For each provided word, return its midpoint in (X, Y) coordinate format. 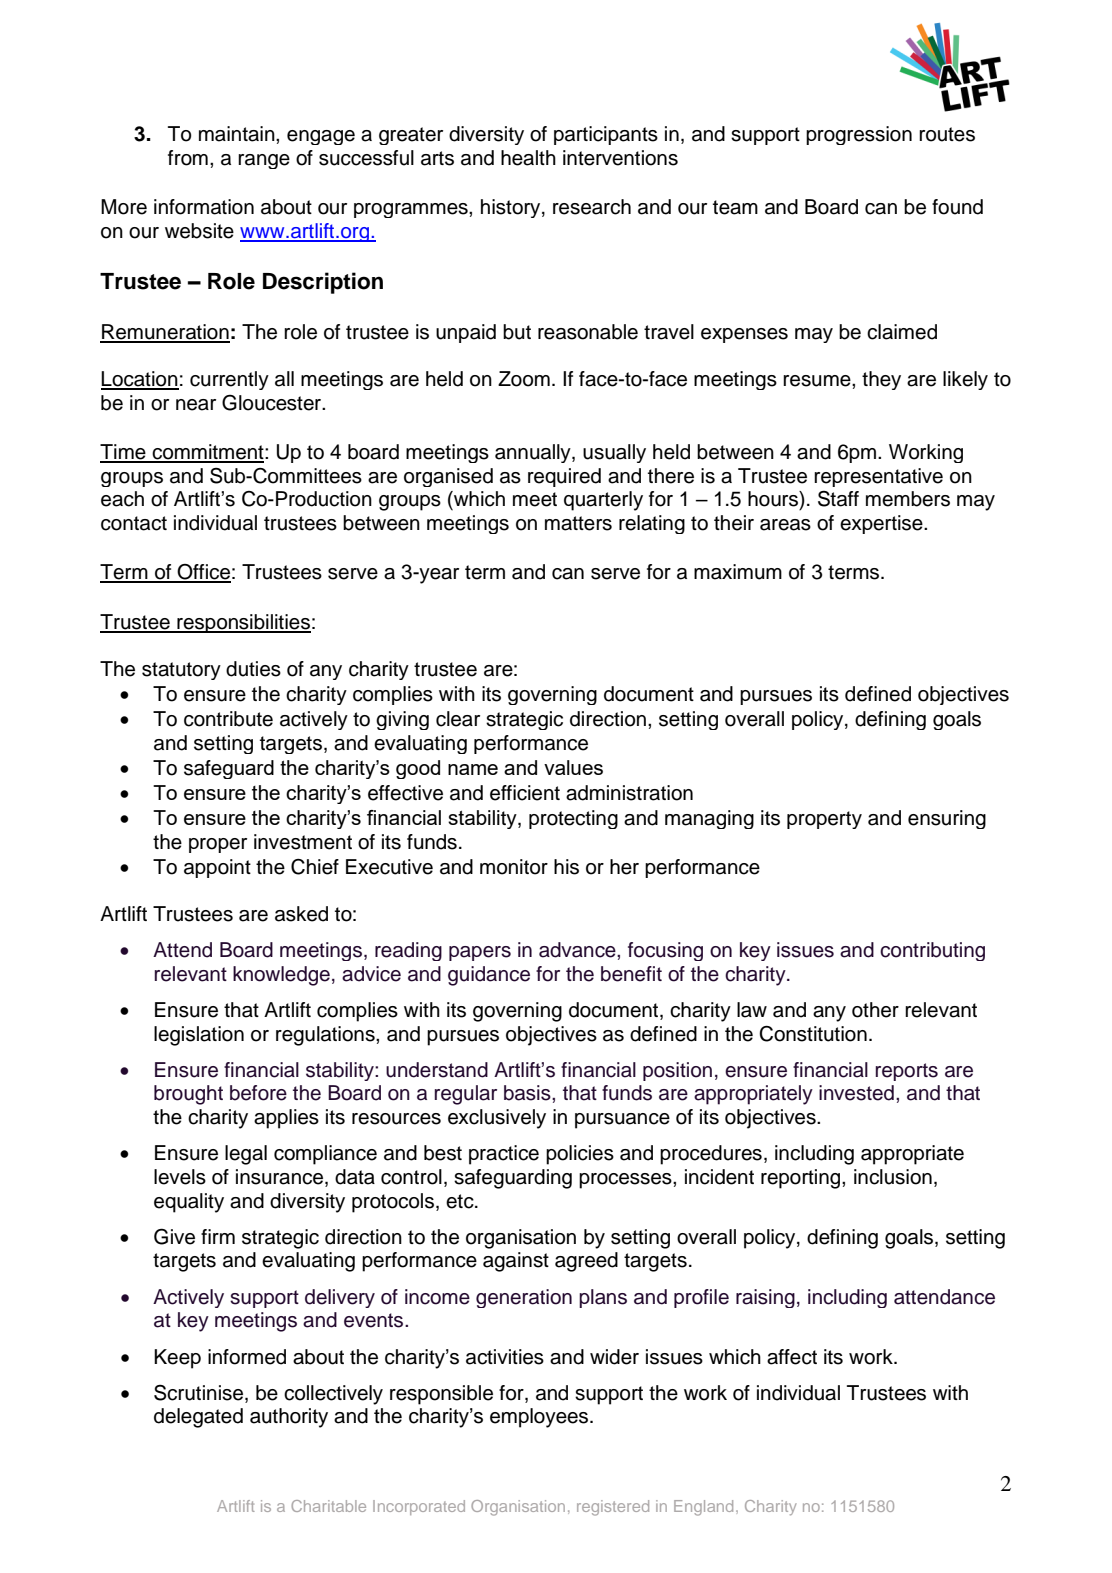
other (875, 1010)
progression (859, 135)
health (528, 158)
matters (578, 523)
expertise (882, 524)
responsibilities (243, 623)
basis (528, 1093)
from (188, 158)
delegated (198, 1418)
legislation (199, 1036)
